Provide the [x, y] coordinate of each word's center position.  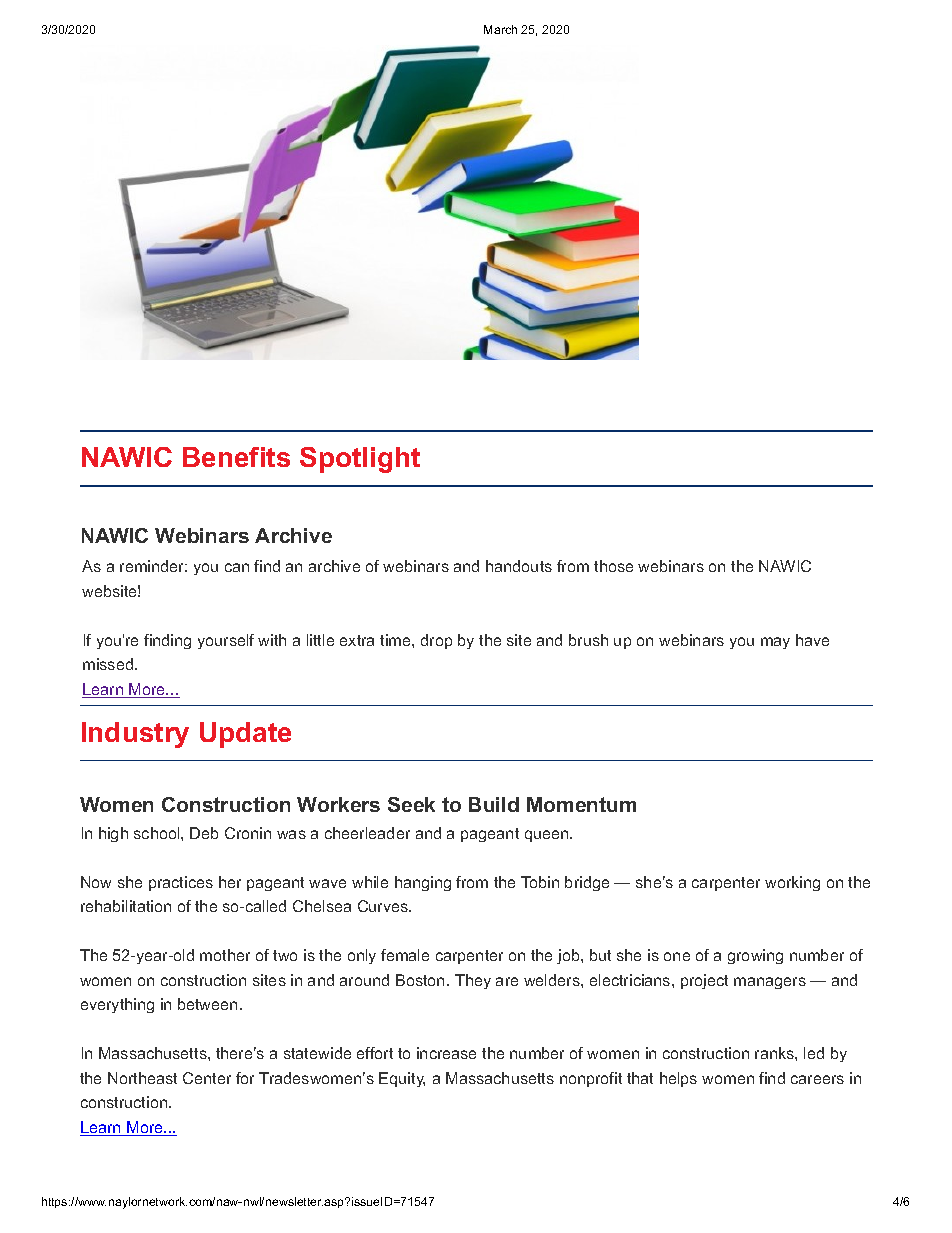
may [775, 643]
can [237, 567]
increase [446, 1053]
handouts [519, 566]
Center [207, 1078]
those [613, 566]
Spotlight [360, 460]
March [500, 29]
